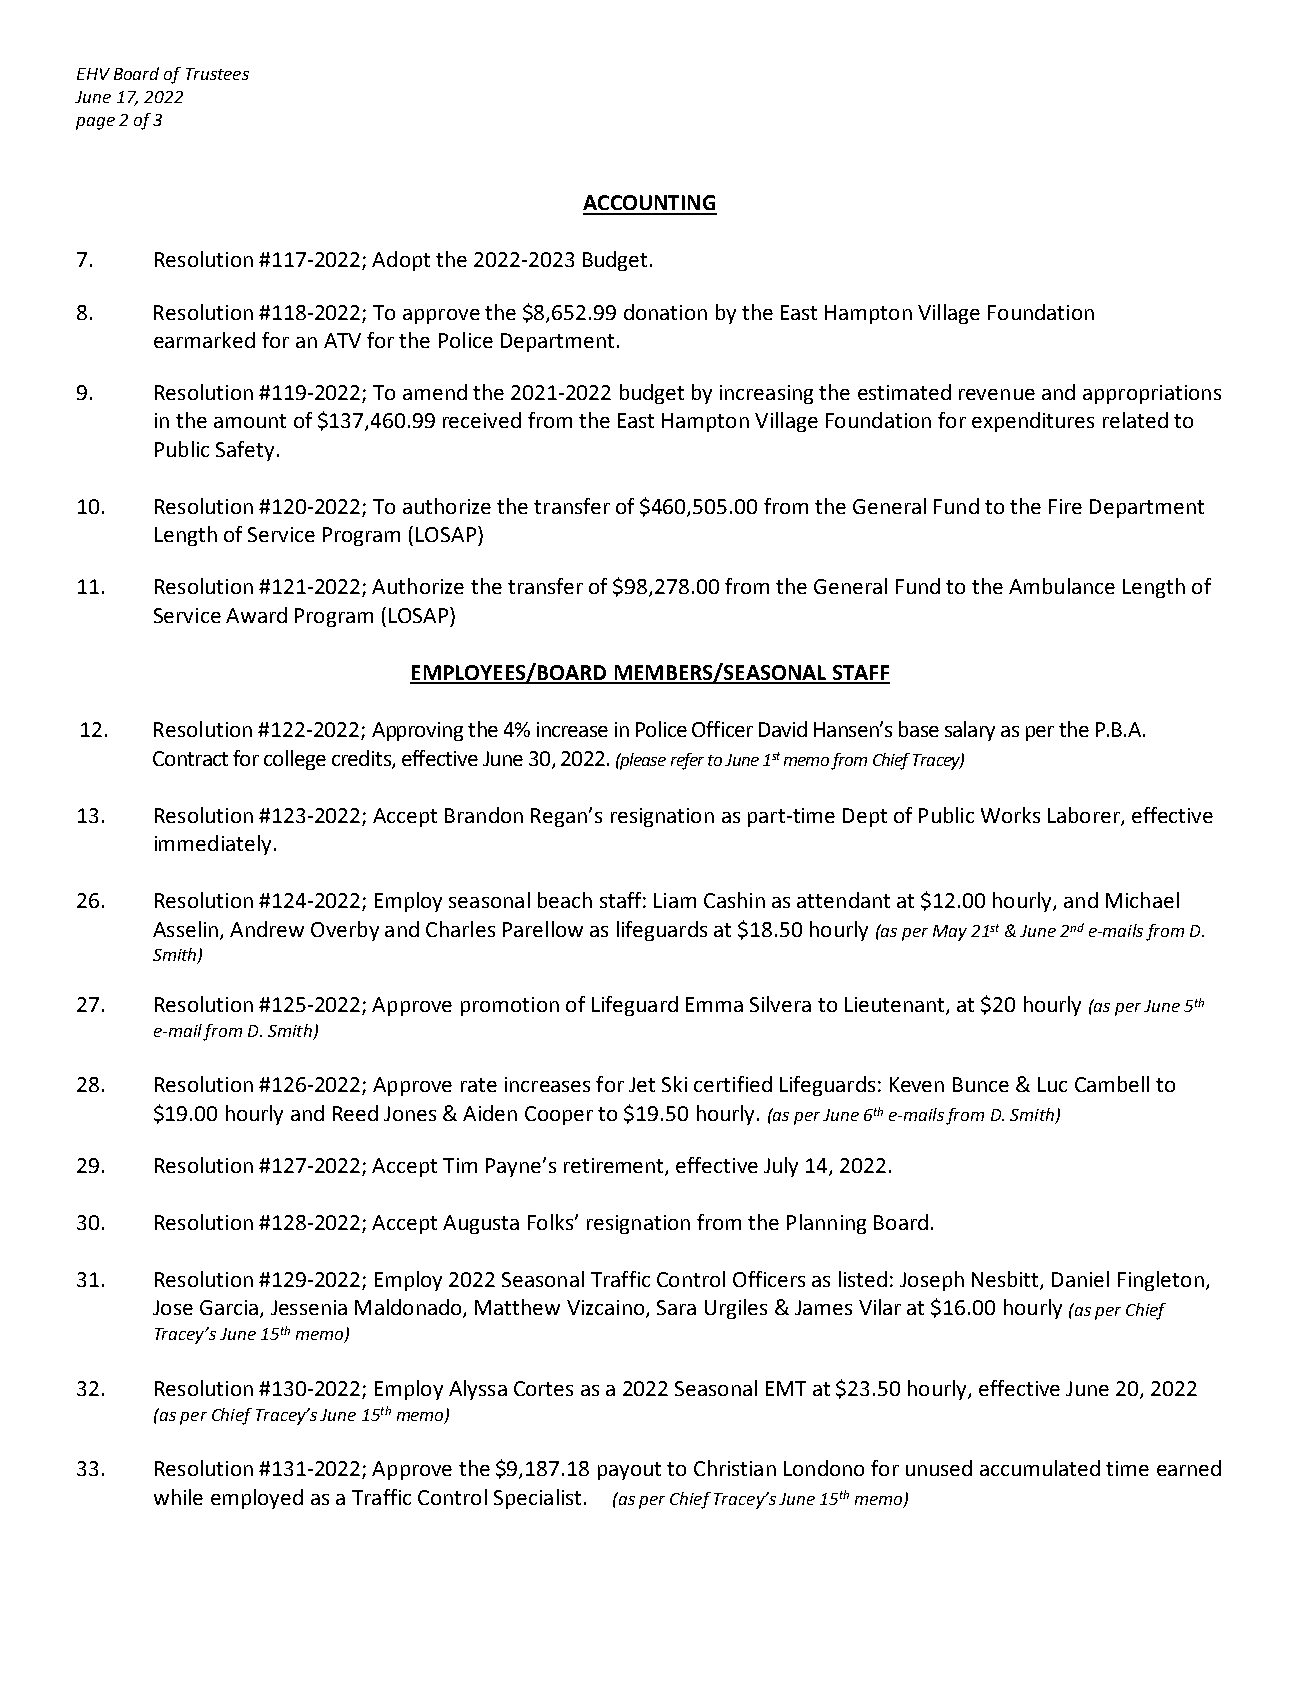  What do you see at coordinates (665, 312) in the image?
I see `donation` at bounding box center [665, 312].
